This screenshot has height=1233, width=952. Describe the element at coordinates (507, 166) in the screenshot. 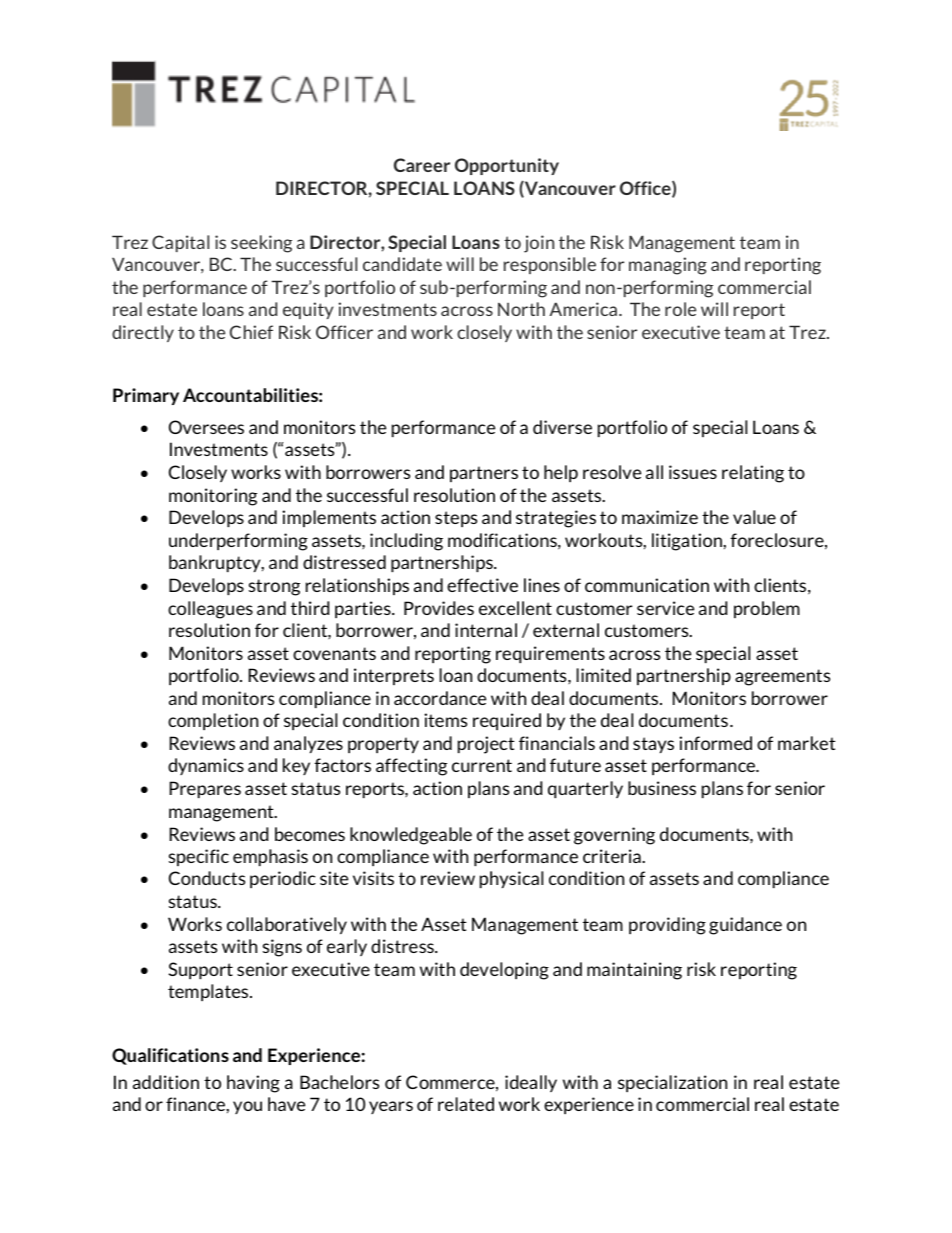

I see `Opportunity` at that location.
